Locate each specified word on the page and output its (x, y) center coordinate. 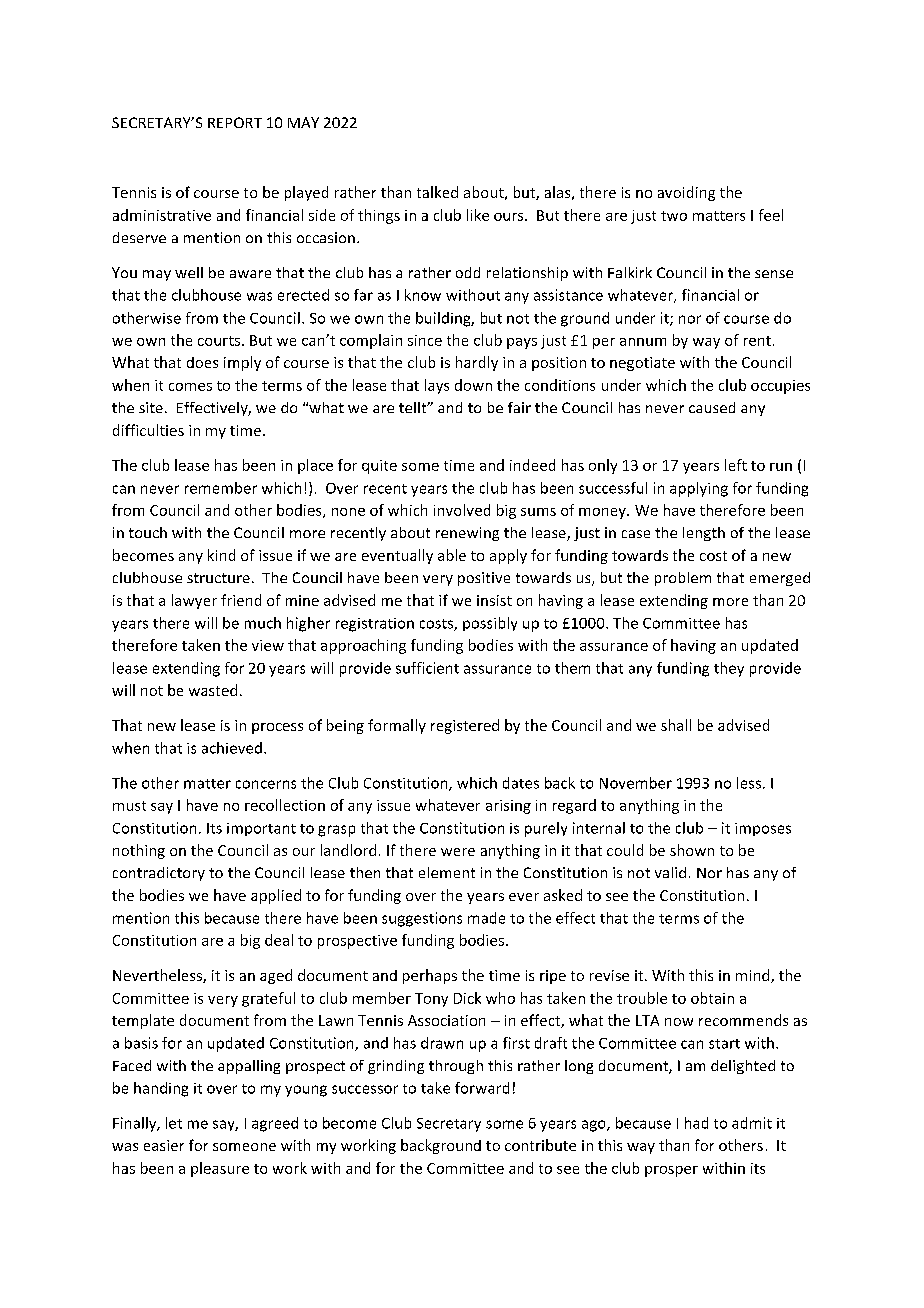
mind (754, 976)
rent (757, 341)
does (202, 362)
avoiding (686, 193)
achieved (232, 748)
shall (676, 725)
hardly (477, 363)
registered (465, 726)
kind (221, 555)
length (704, 534)
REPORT (235, 122)
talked (437, 192)
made (486, 918)
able (452, 555)
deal (279, 940)
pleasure (220, 1169)
